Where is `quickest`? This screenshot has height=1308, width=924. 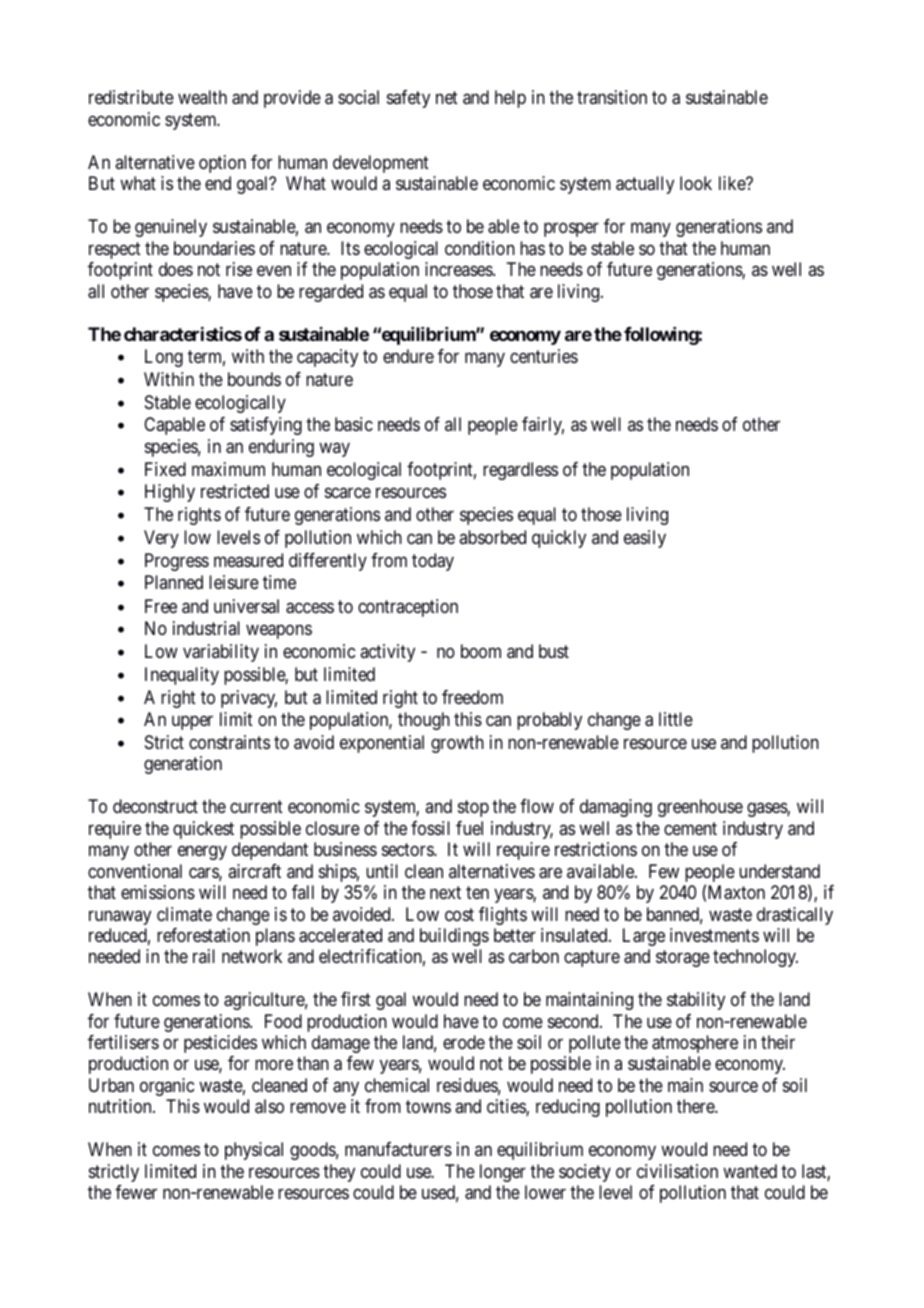 quickest is located at coordinates (203, 830).
